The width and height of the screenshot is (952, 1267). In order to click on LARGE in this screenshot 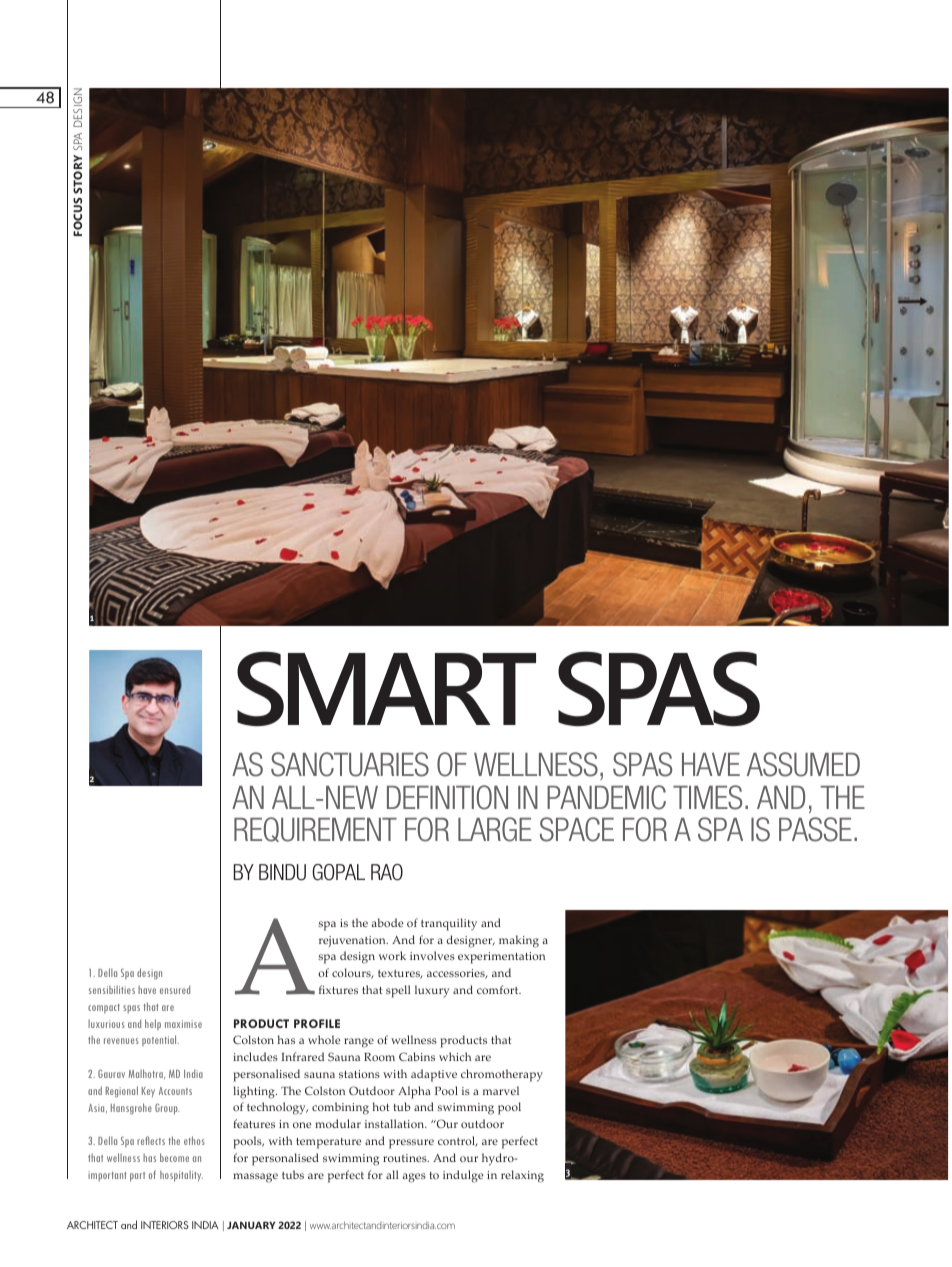, I will do `click(495, 829)`.
